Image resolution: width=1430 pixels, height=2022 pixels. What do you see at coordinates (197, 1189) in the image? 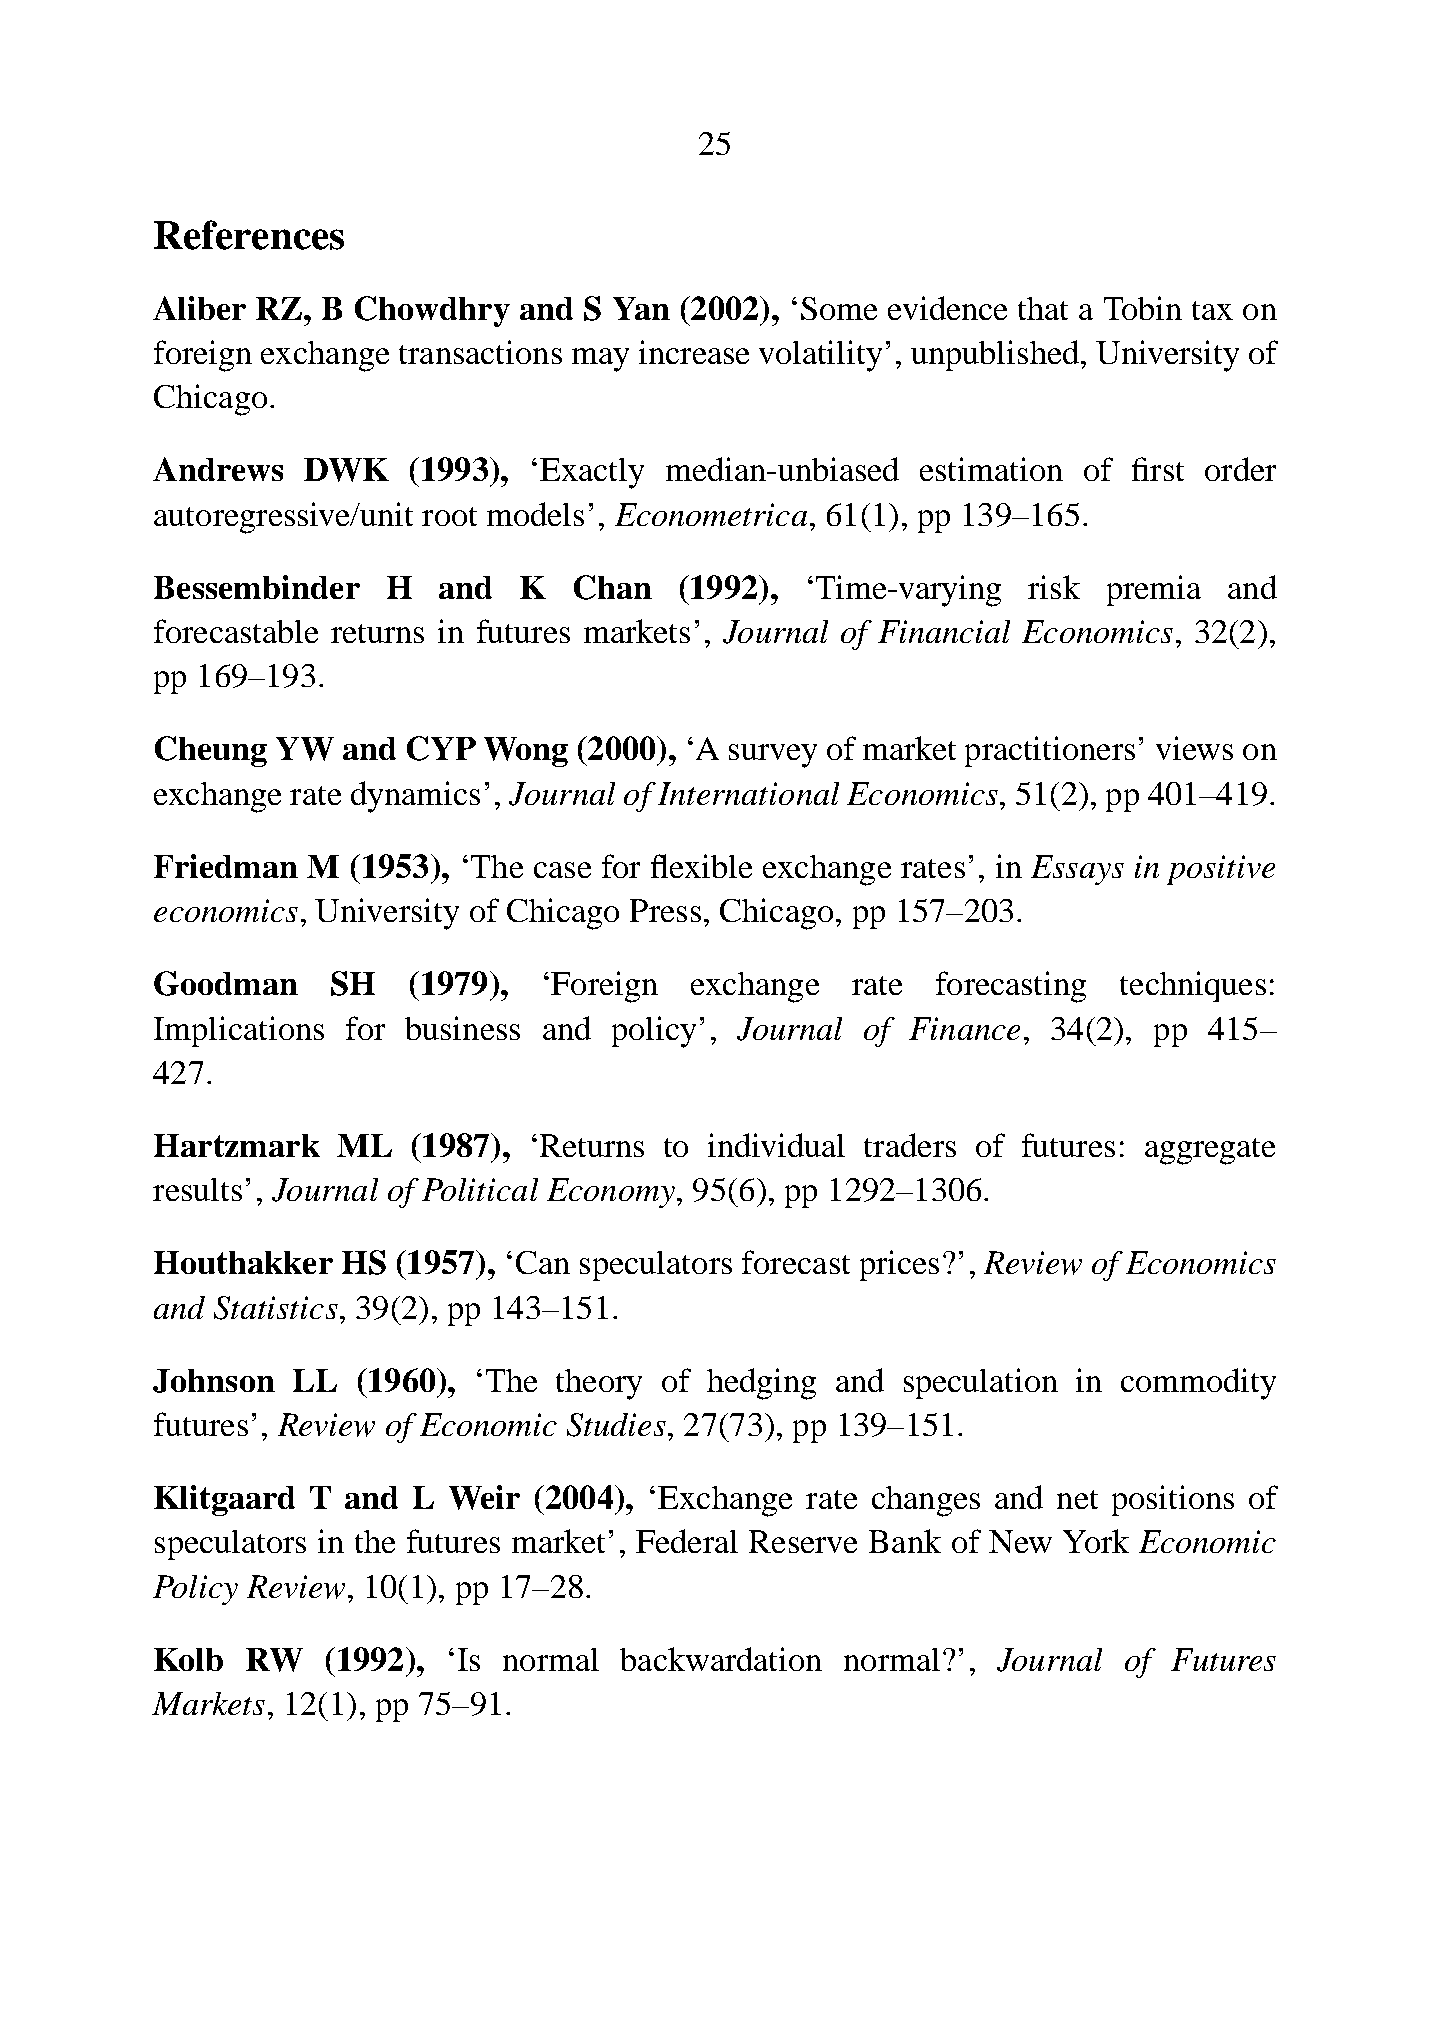
I see `results` at bounding box center [197, 1189].
